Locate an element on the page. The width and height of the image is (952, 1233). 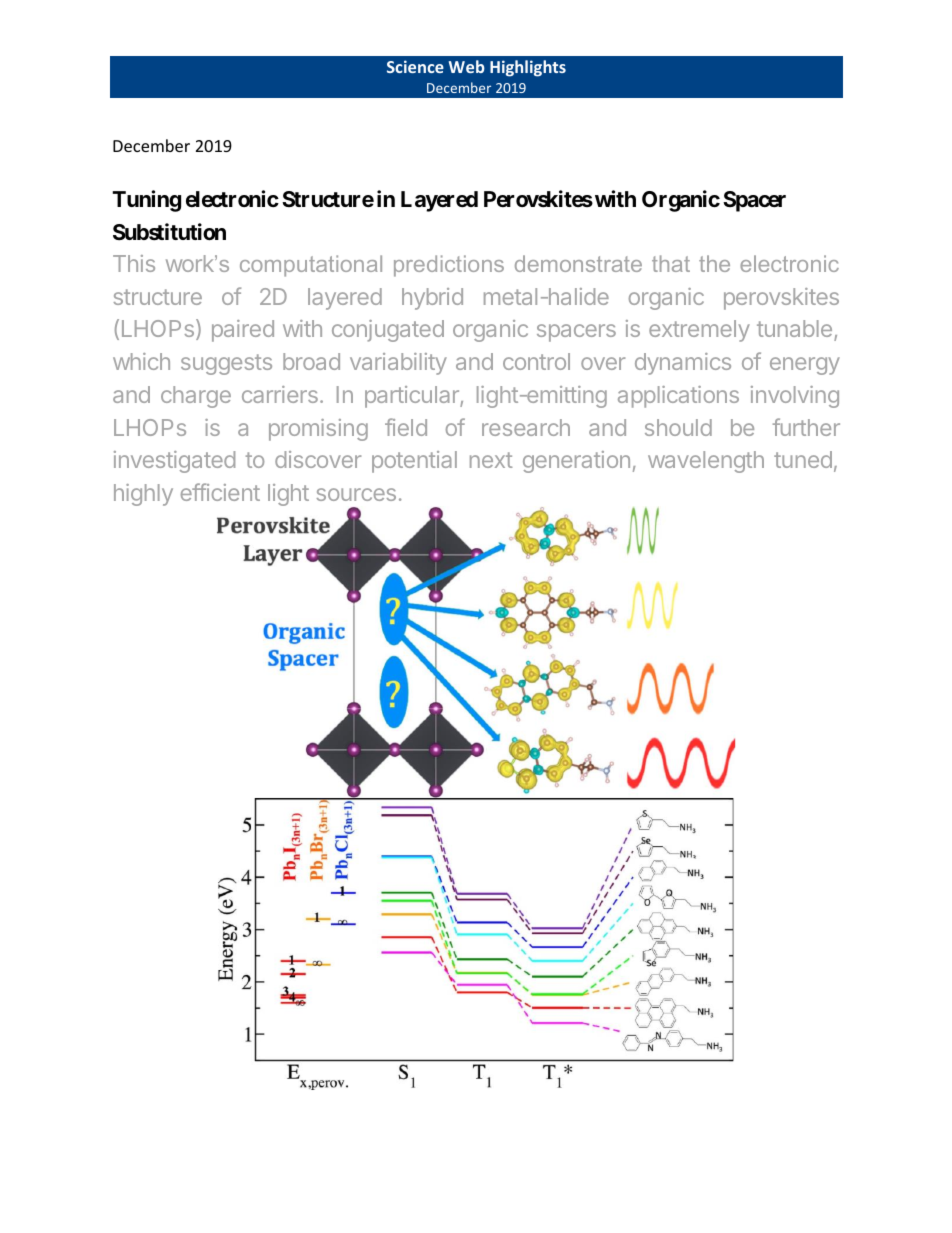
Web is located at coordinates (467, 66).
